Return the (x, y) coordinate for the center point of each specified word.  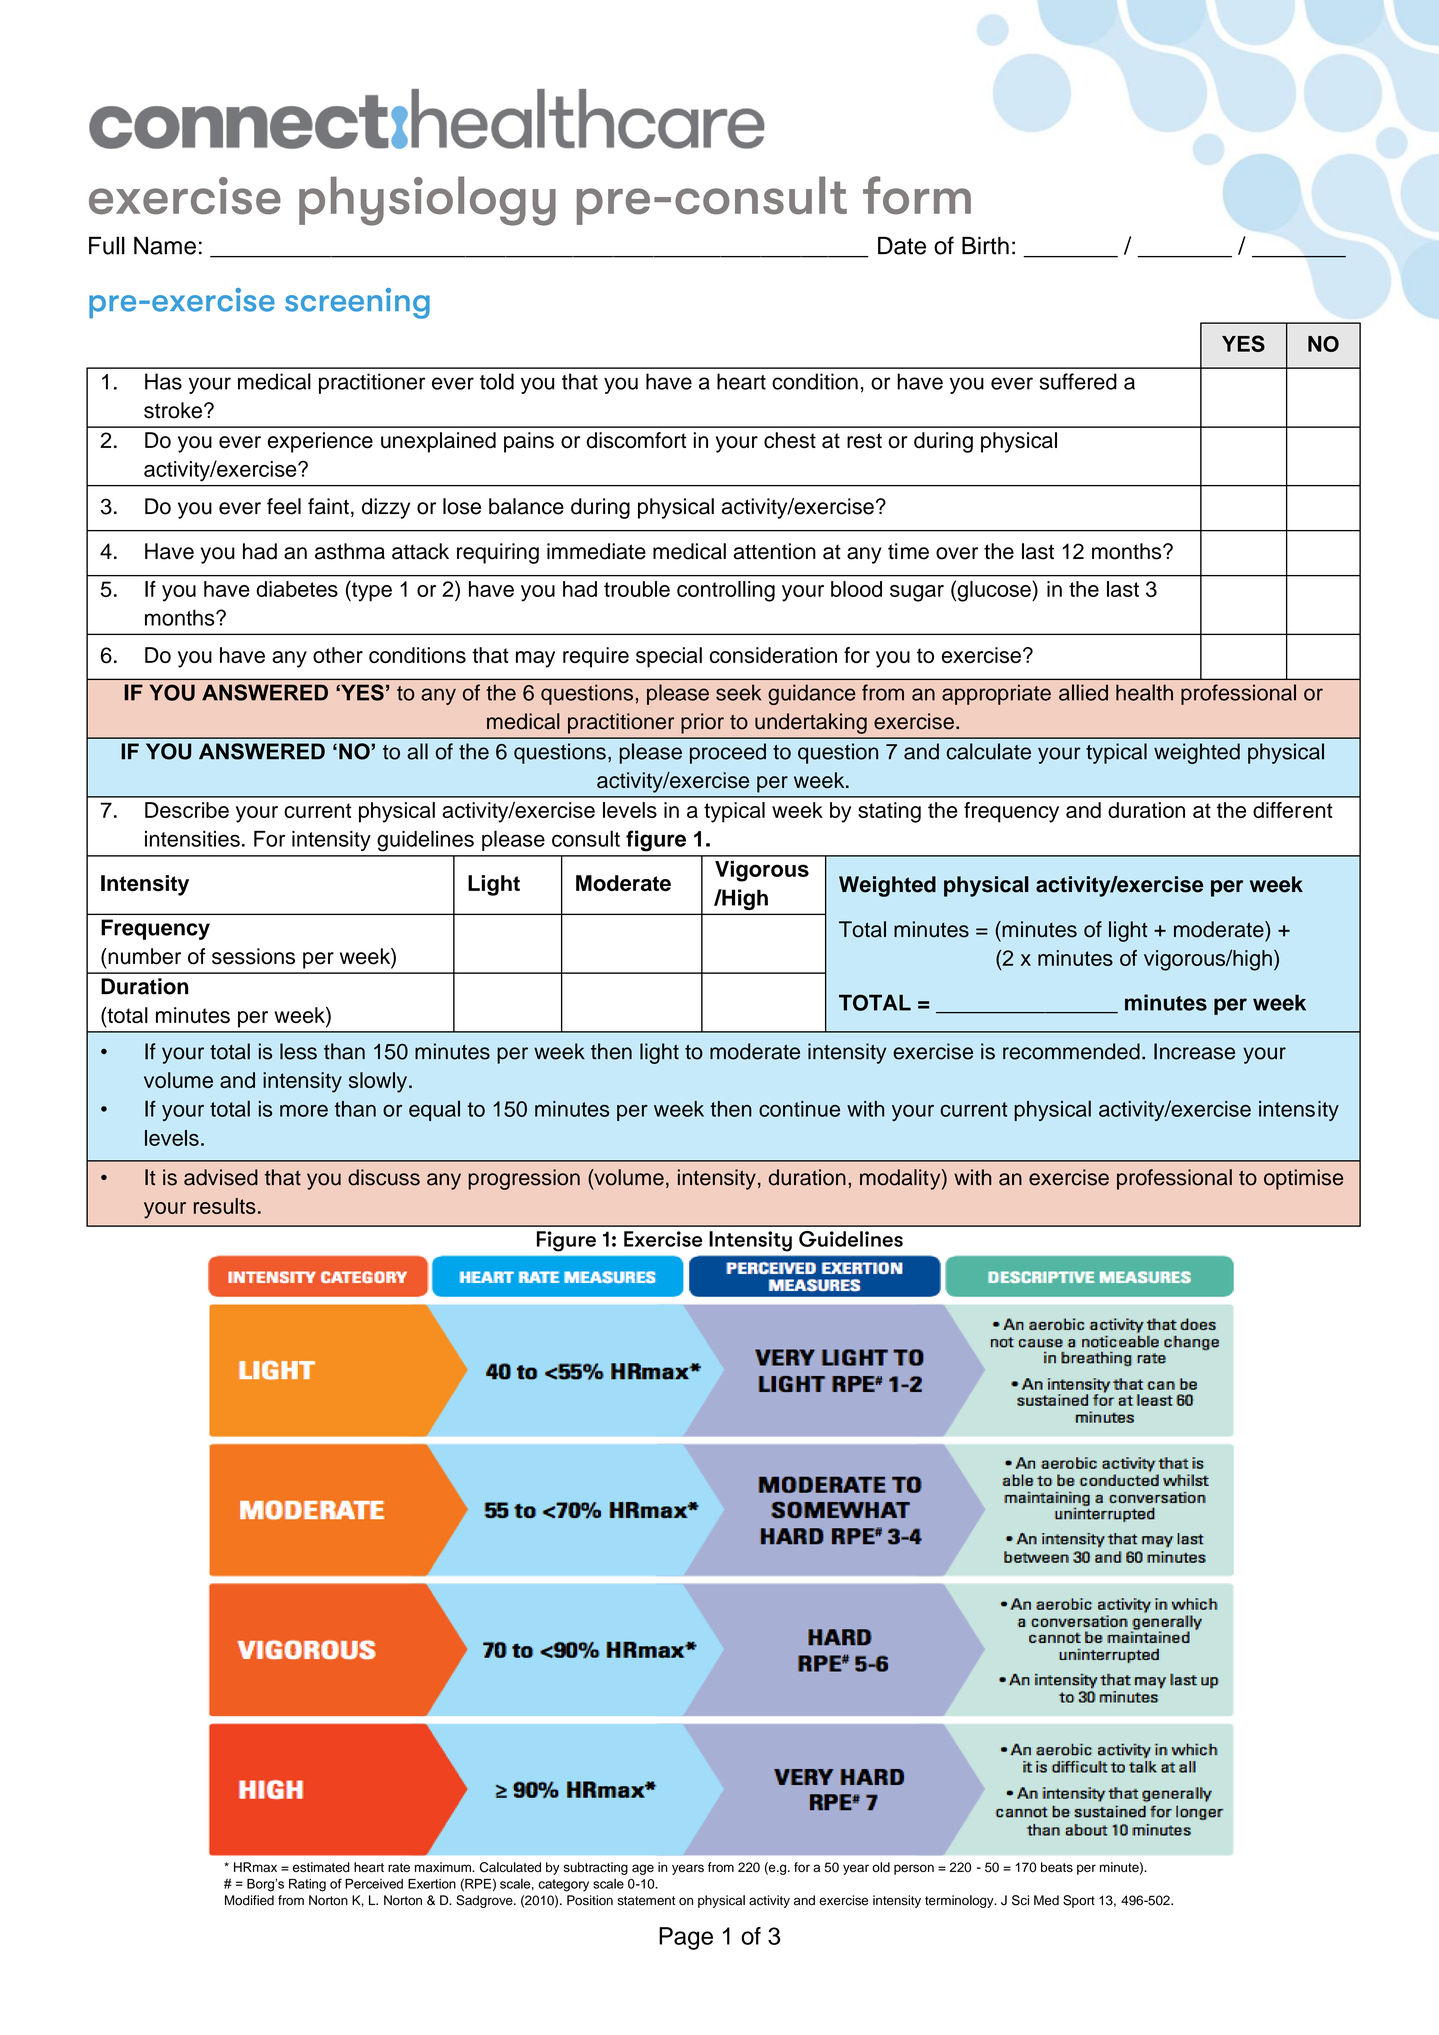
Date (902, 246)
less (298, 1051)
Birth (985, 245)
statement (646, 1901)
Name (165, 245)
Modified (249, 1900)
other (338, 655)
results (225, 1206)
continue (799, 1109)
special (669, 657)
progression (524, 1179)
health (1144, 692)
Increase (1194, 1051)
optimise (1303, 1179)
